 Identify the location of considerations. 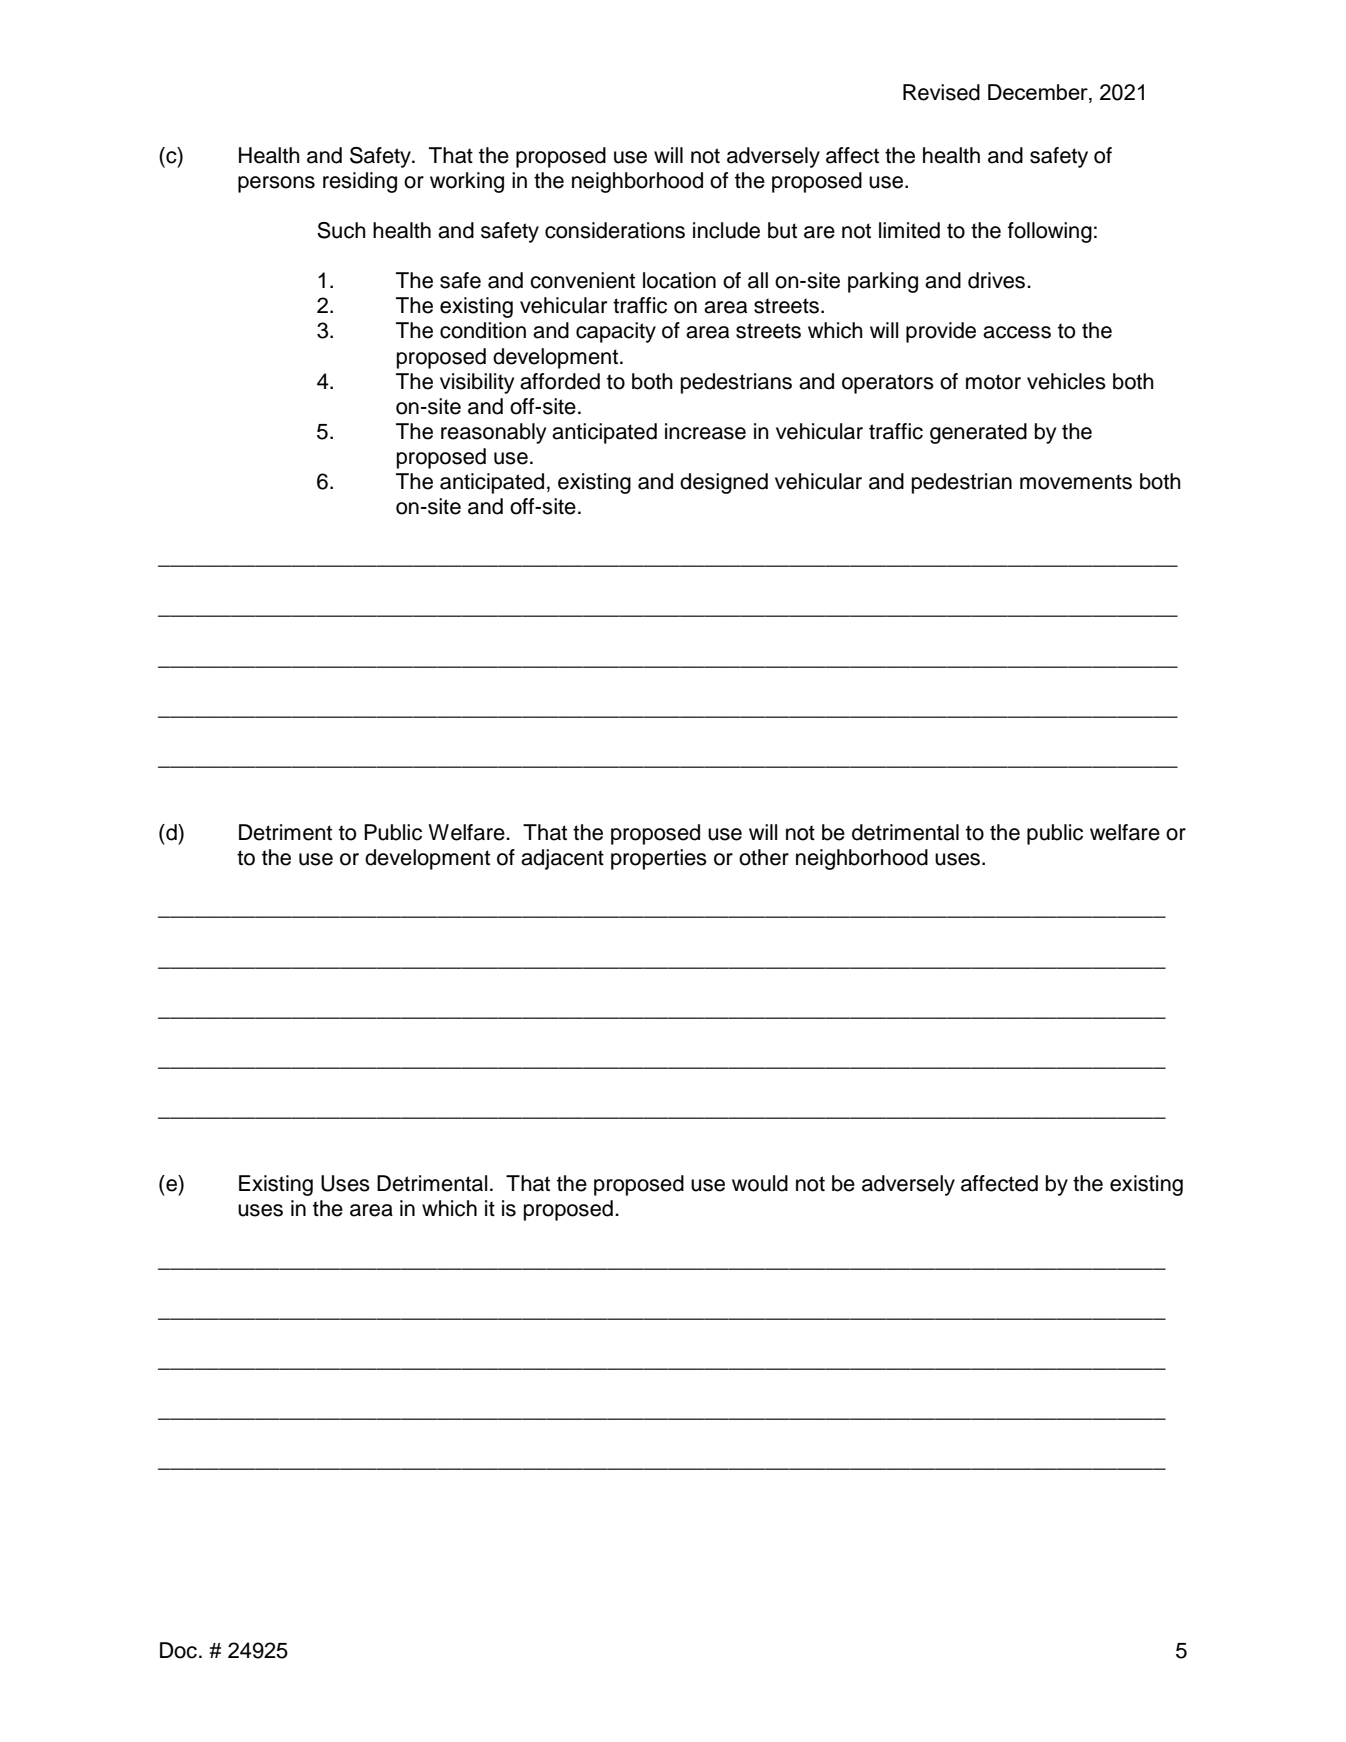
(615, 230).
